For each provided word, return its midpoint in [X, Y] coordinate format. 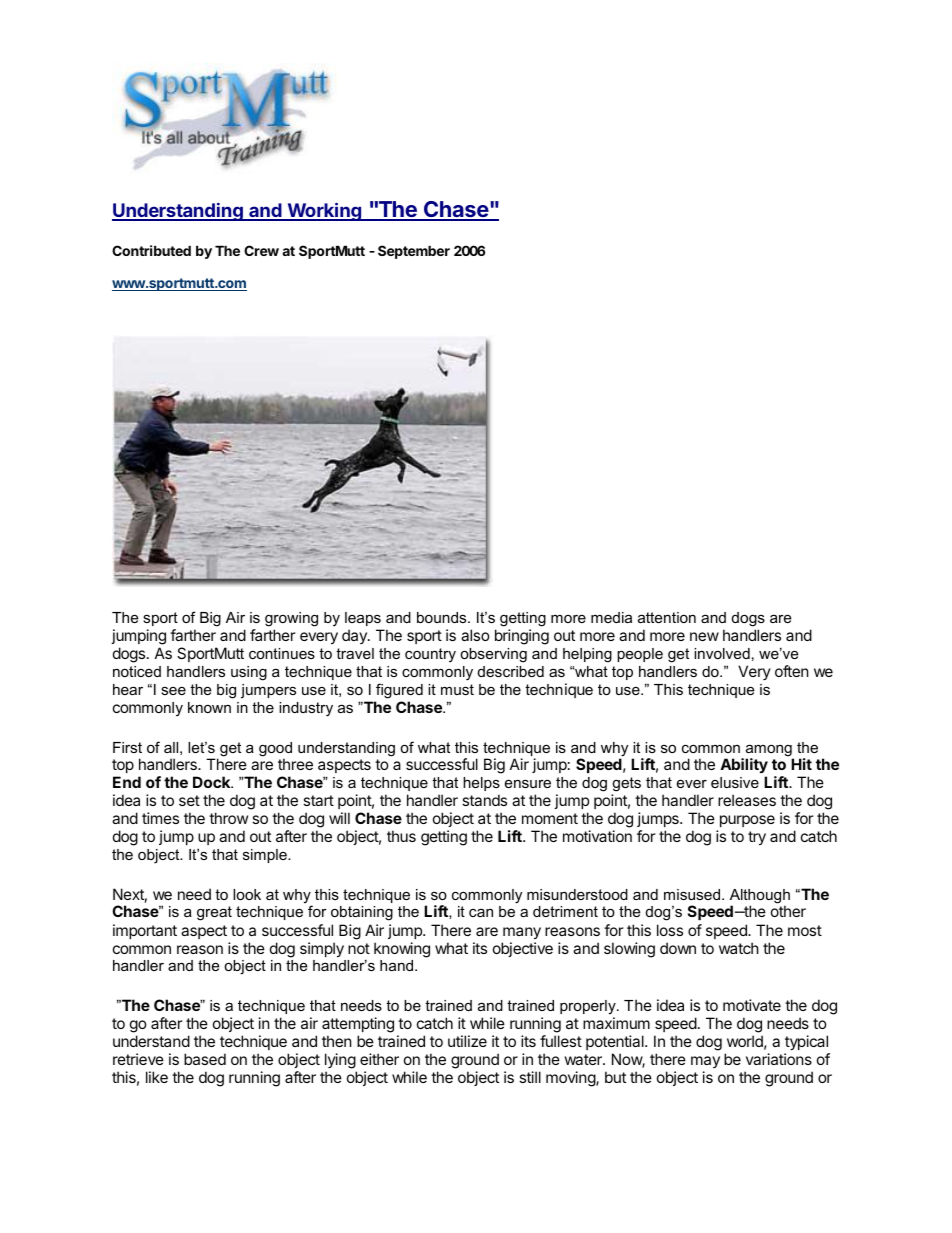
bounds [443, 617]
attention [667, 617]
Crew [261, 250]
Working [324, 211]
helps [481, 784]
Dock [213, 782]
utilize [467, 1041]
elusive [735, 782]
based [205, 1059]
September [414, 252]
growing [291, 621]
